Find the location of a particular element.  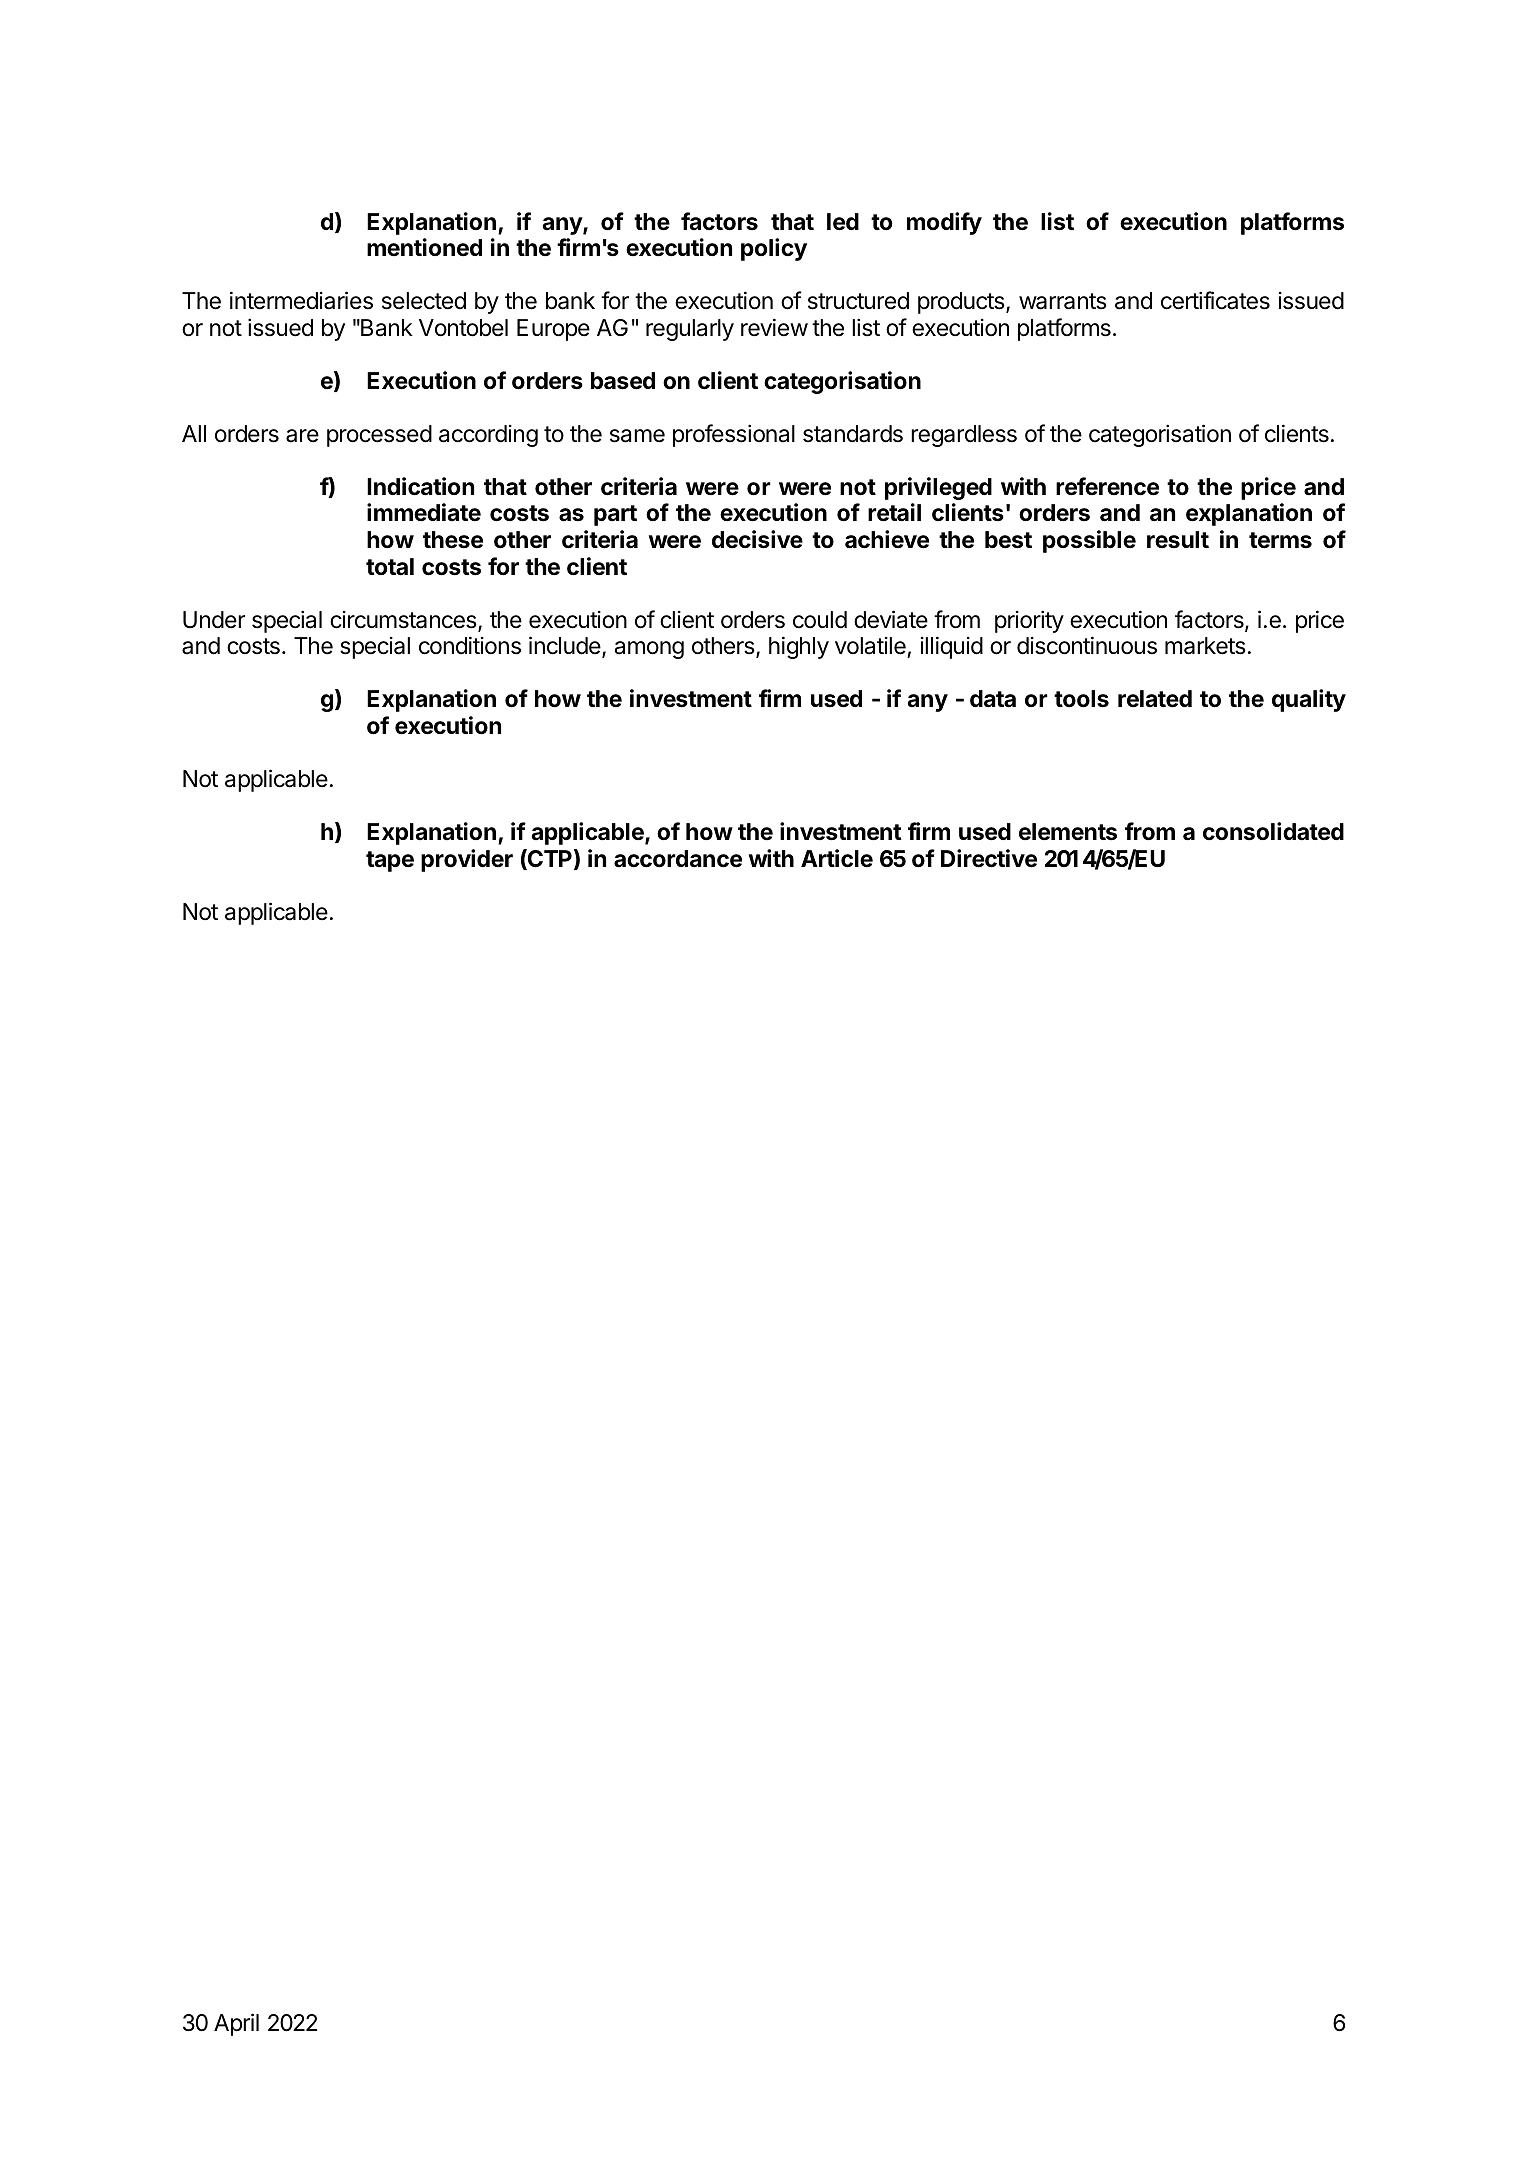

Article is located at coordinates (837, 858).
